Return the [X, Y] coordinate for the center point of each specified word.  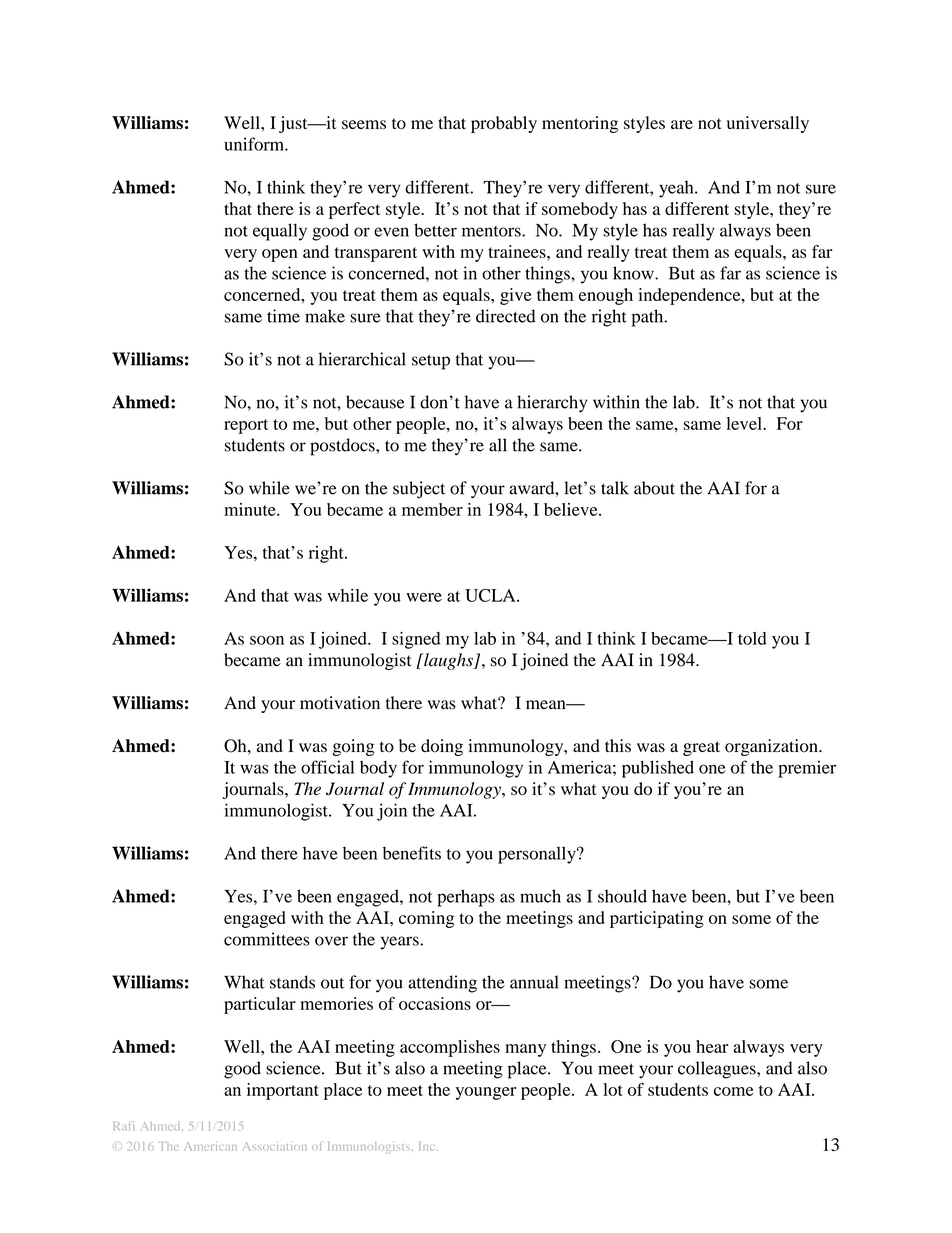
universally [768, 124]
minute [251, 509]
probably [504, 124]
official [327, 767]
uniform [255, 144]
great [701, 748]
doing [442, 747]
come [734, 1091]
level [745, 423]
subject [419, 490]
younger [486, 1093]
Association [275, 1146]
